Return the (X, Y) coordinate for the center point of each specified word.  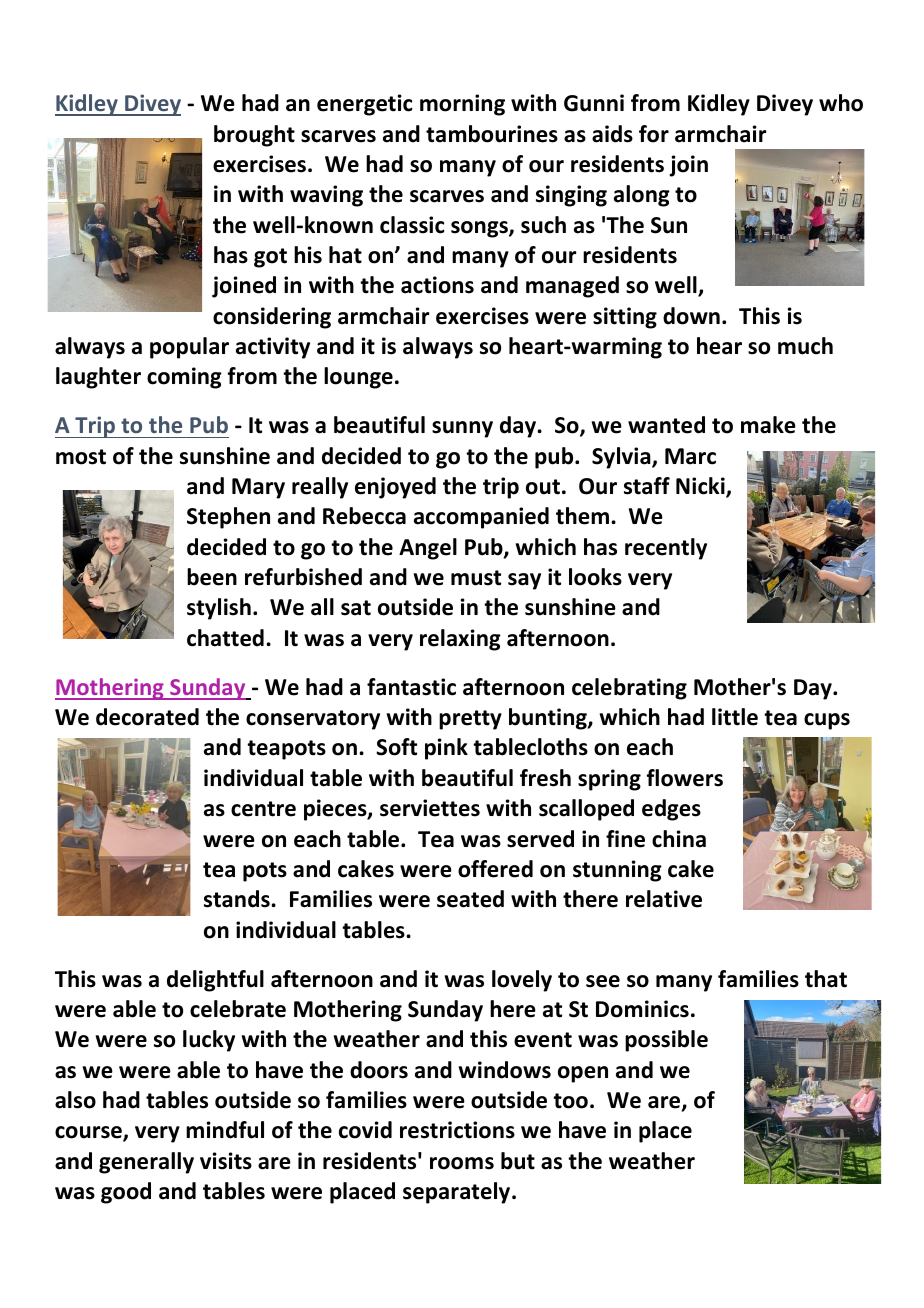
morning (462, 105)
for (654, 134)
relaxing (460, 640)
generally (146, 1163)
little (735, 717)
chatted (225, 638)
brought (254, 136)
